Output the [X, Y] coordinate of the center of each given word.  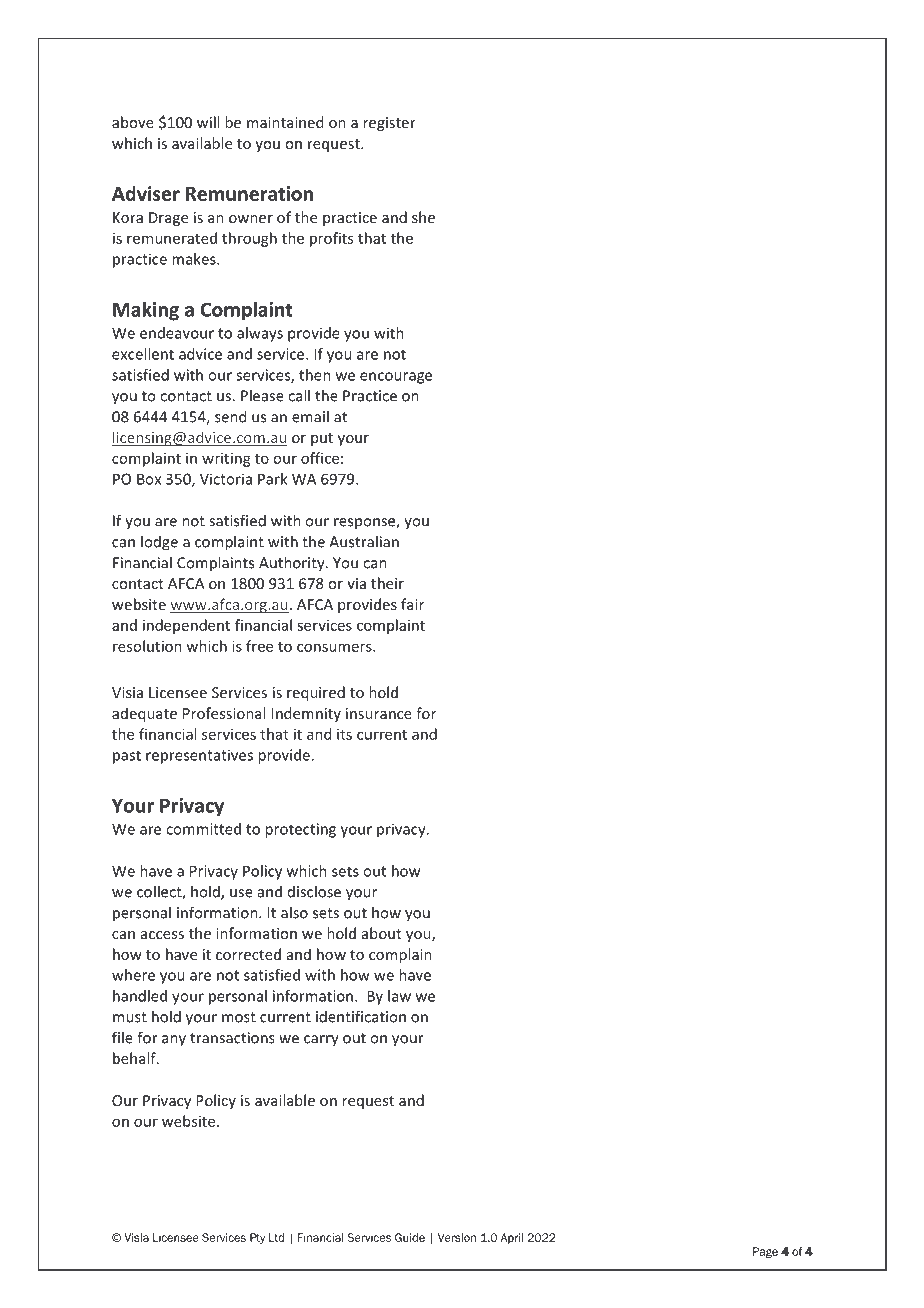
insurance [379, 713]
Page [765, 1252]
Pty [257, 1238]
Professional [224, 713]
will [208, 122]
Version [457, 1237]
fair [412, 604]
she [423, 217]
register [389, 124]
